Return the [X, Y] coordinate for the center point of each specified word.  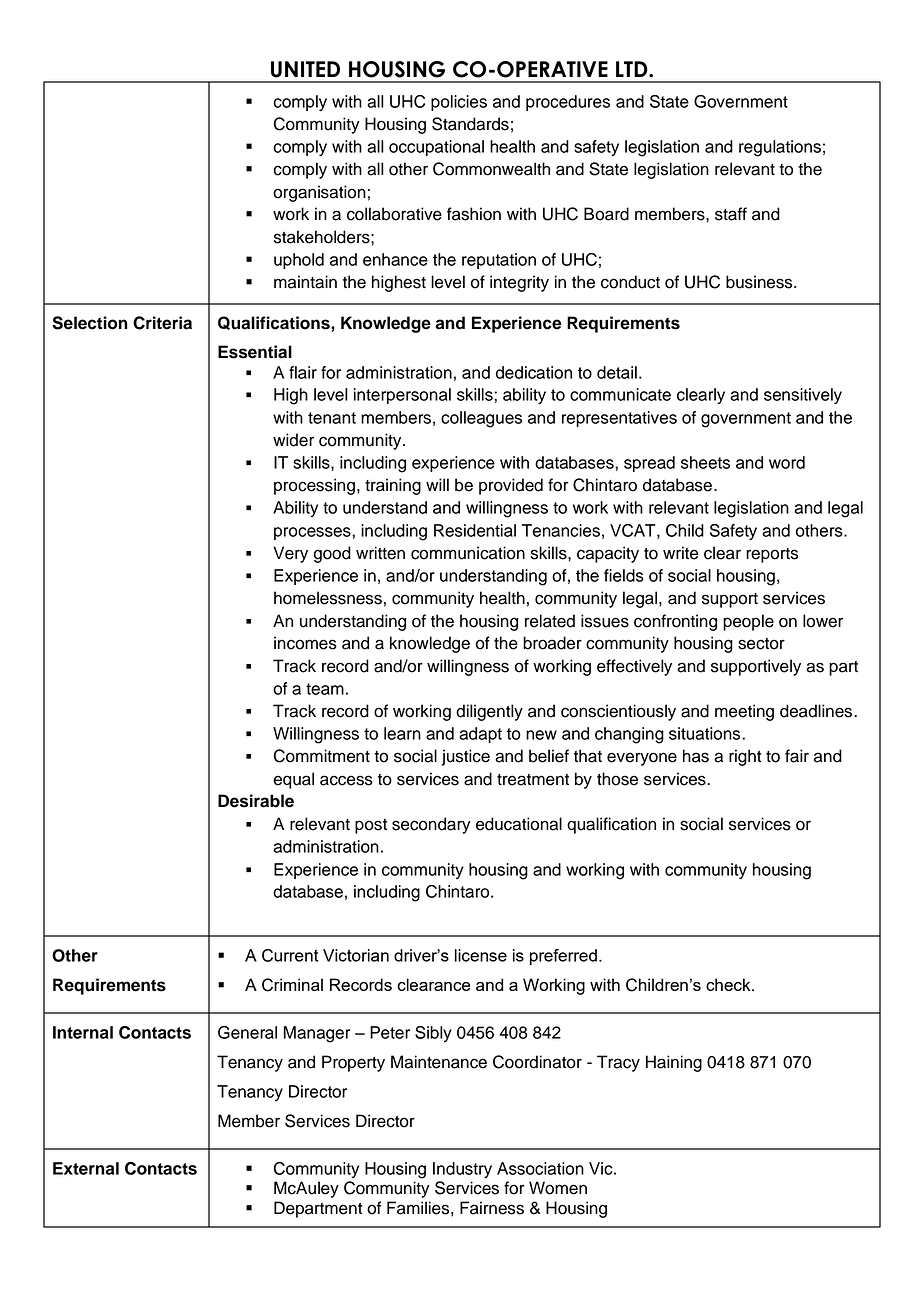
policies [459, 103]
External [86, 1168]
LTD [633, 69]
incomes [305, 643]
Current [290, 955]
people [748, 622]
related [550, 621]
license [481, 955]
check [729, 984]
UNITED [305, 69]
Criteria [162, 323]
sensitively [803, 396]
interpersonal [402, 396]
